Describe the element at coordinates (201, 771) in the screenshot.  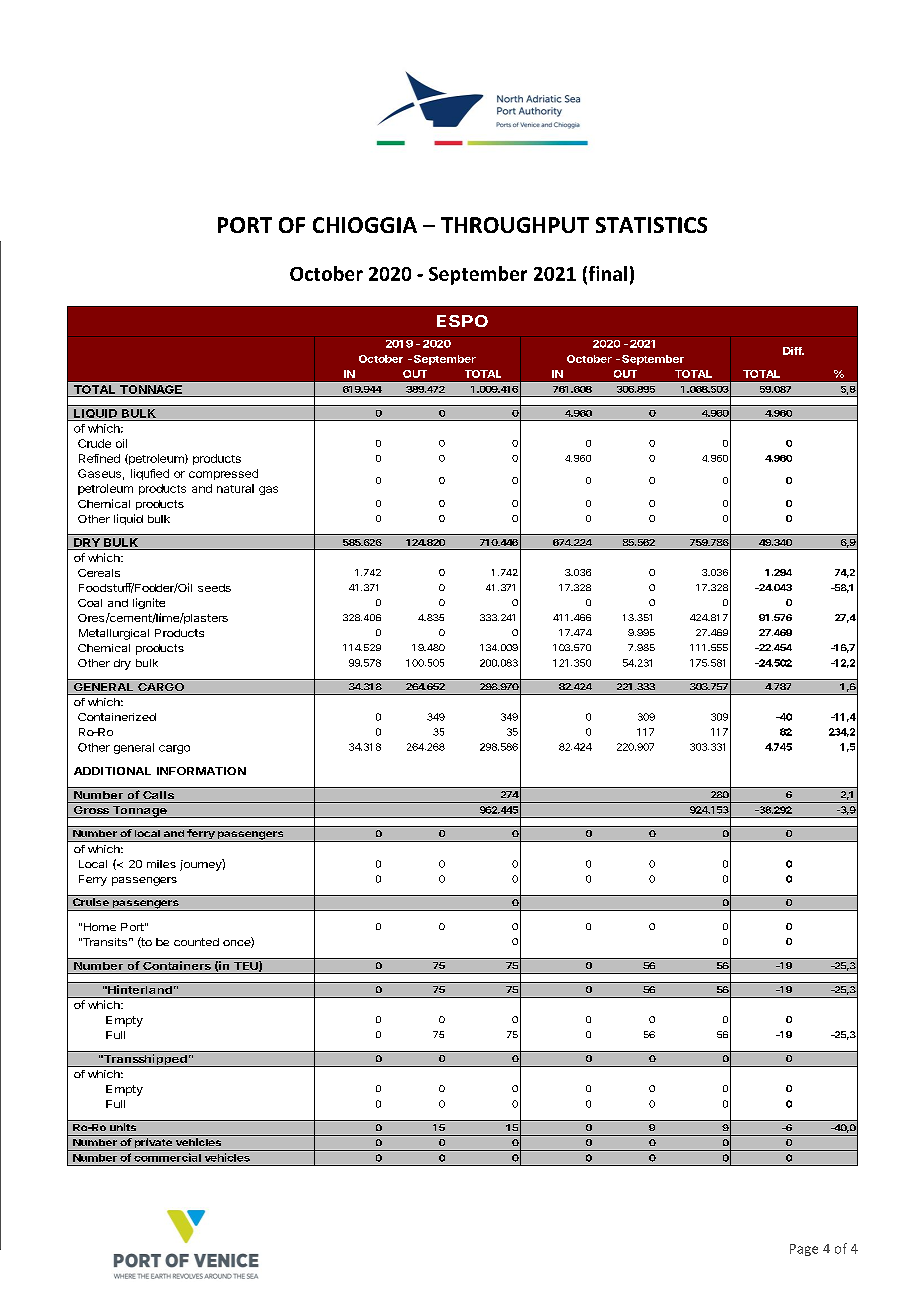
I see `INFORMATION` at that location.
